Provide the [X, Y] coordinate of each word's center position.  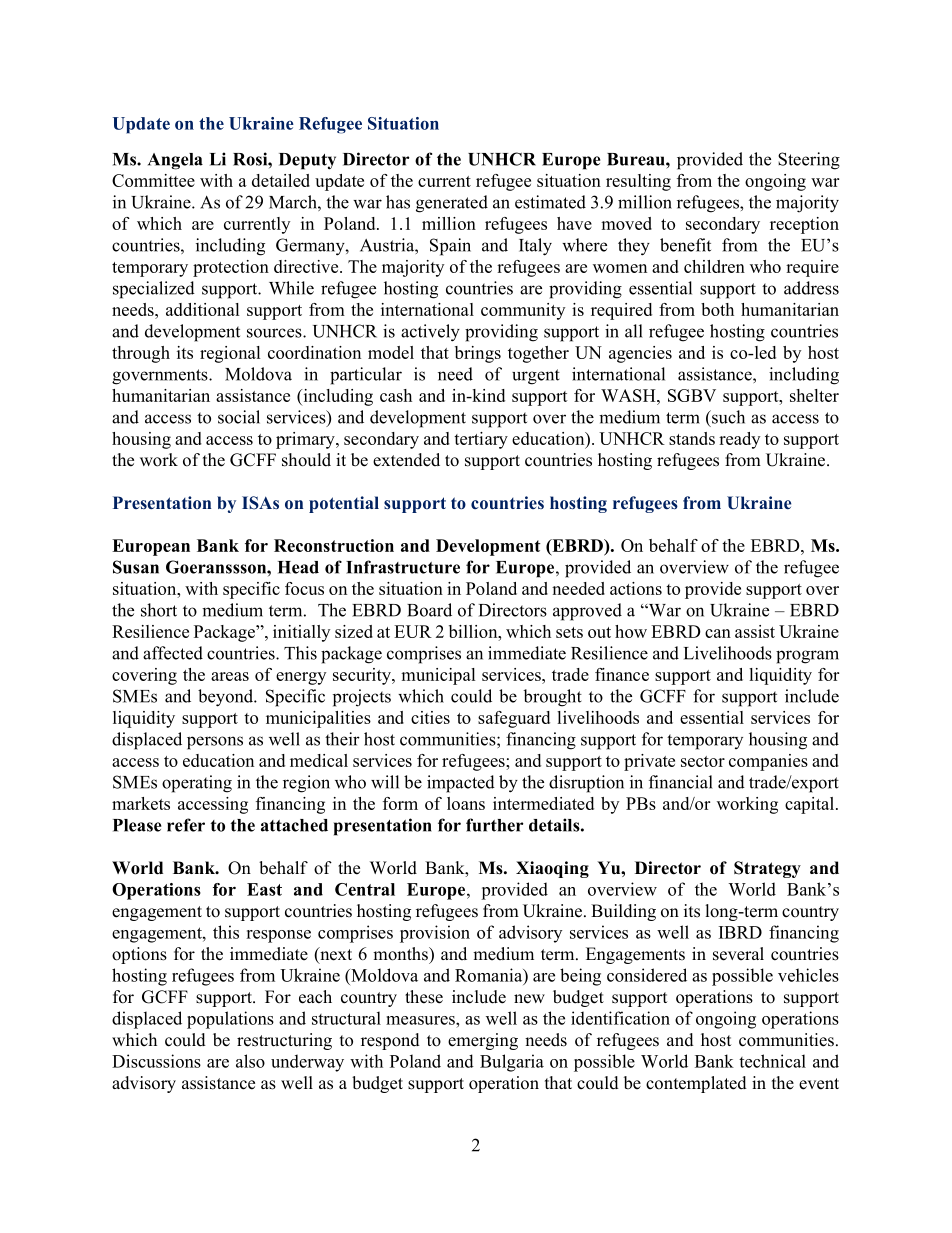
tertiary [481, 440]
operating [197, 784]
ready [739, 440]
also [250, 1061]
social [239, 417]
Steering [809, 161]
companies [768, 762]
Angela [175, 161]
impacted [461, 784]
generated [452, 204]
